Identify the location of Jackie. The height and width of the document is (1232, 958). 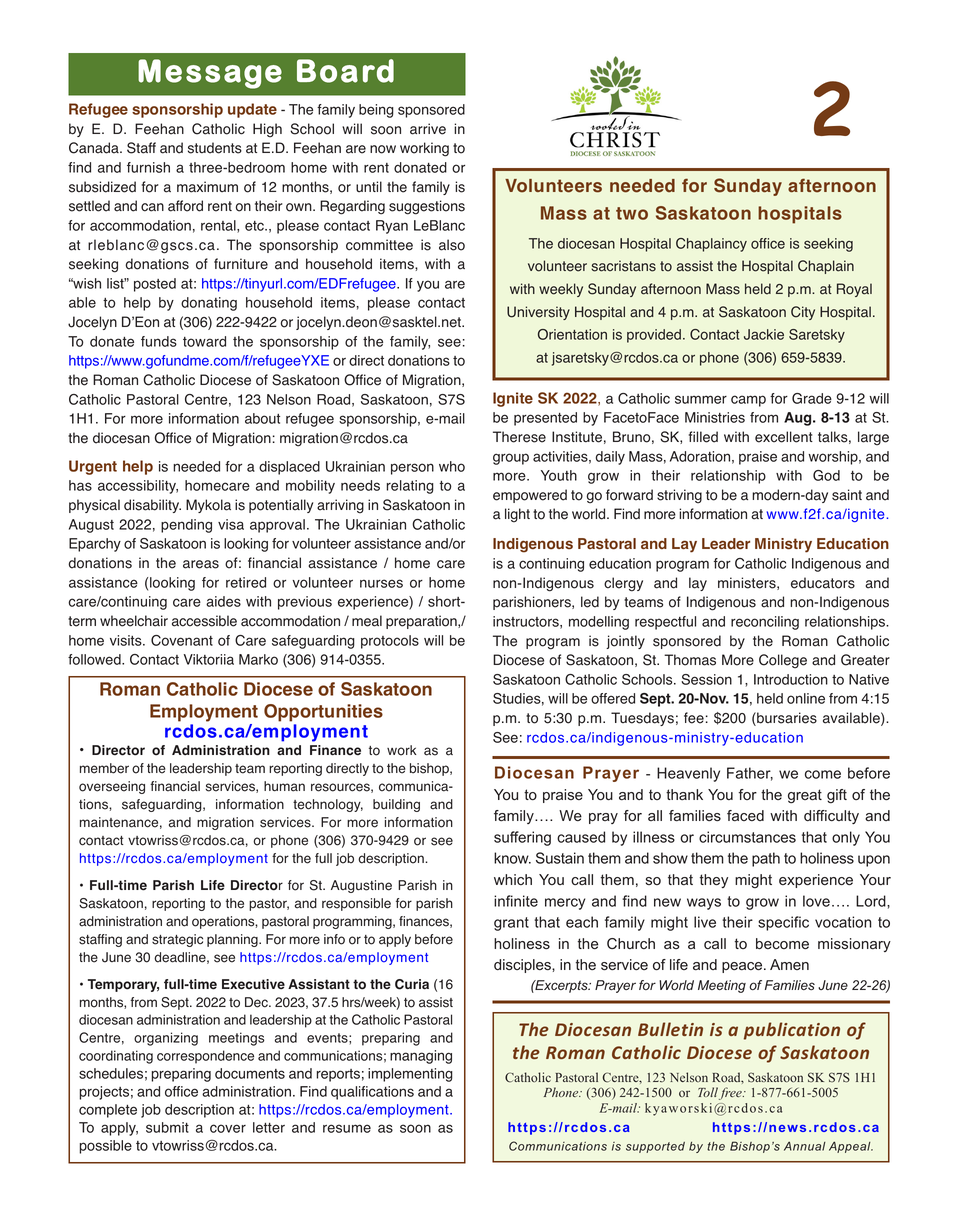
(764, 334).
